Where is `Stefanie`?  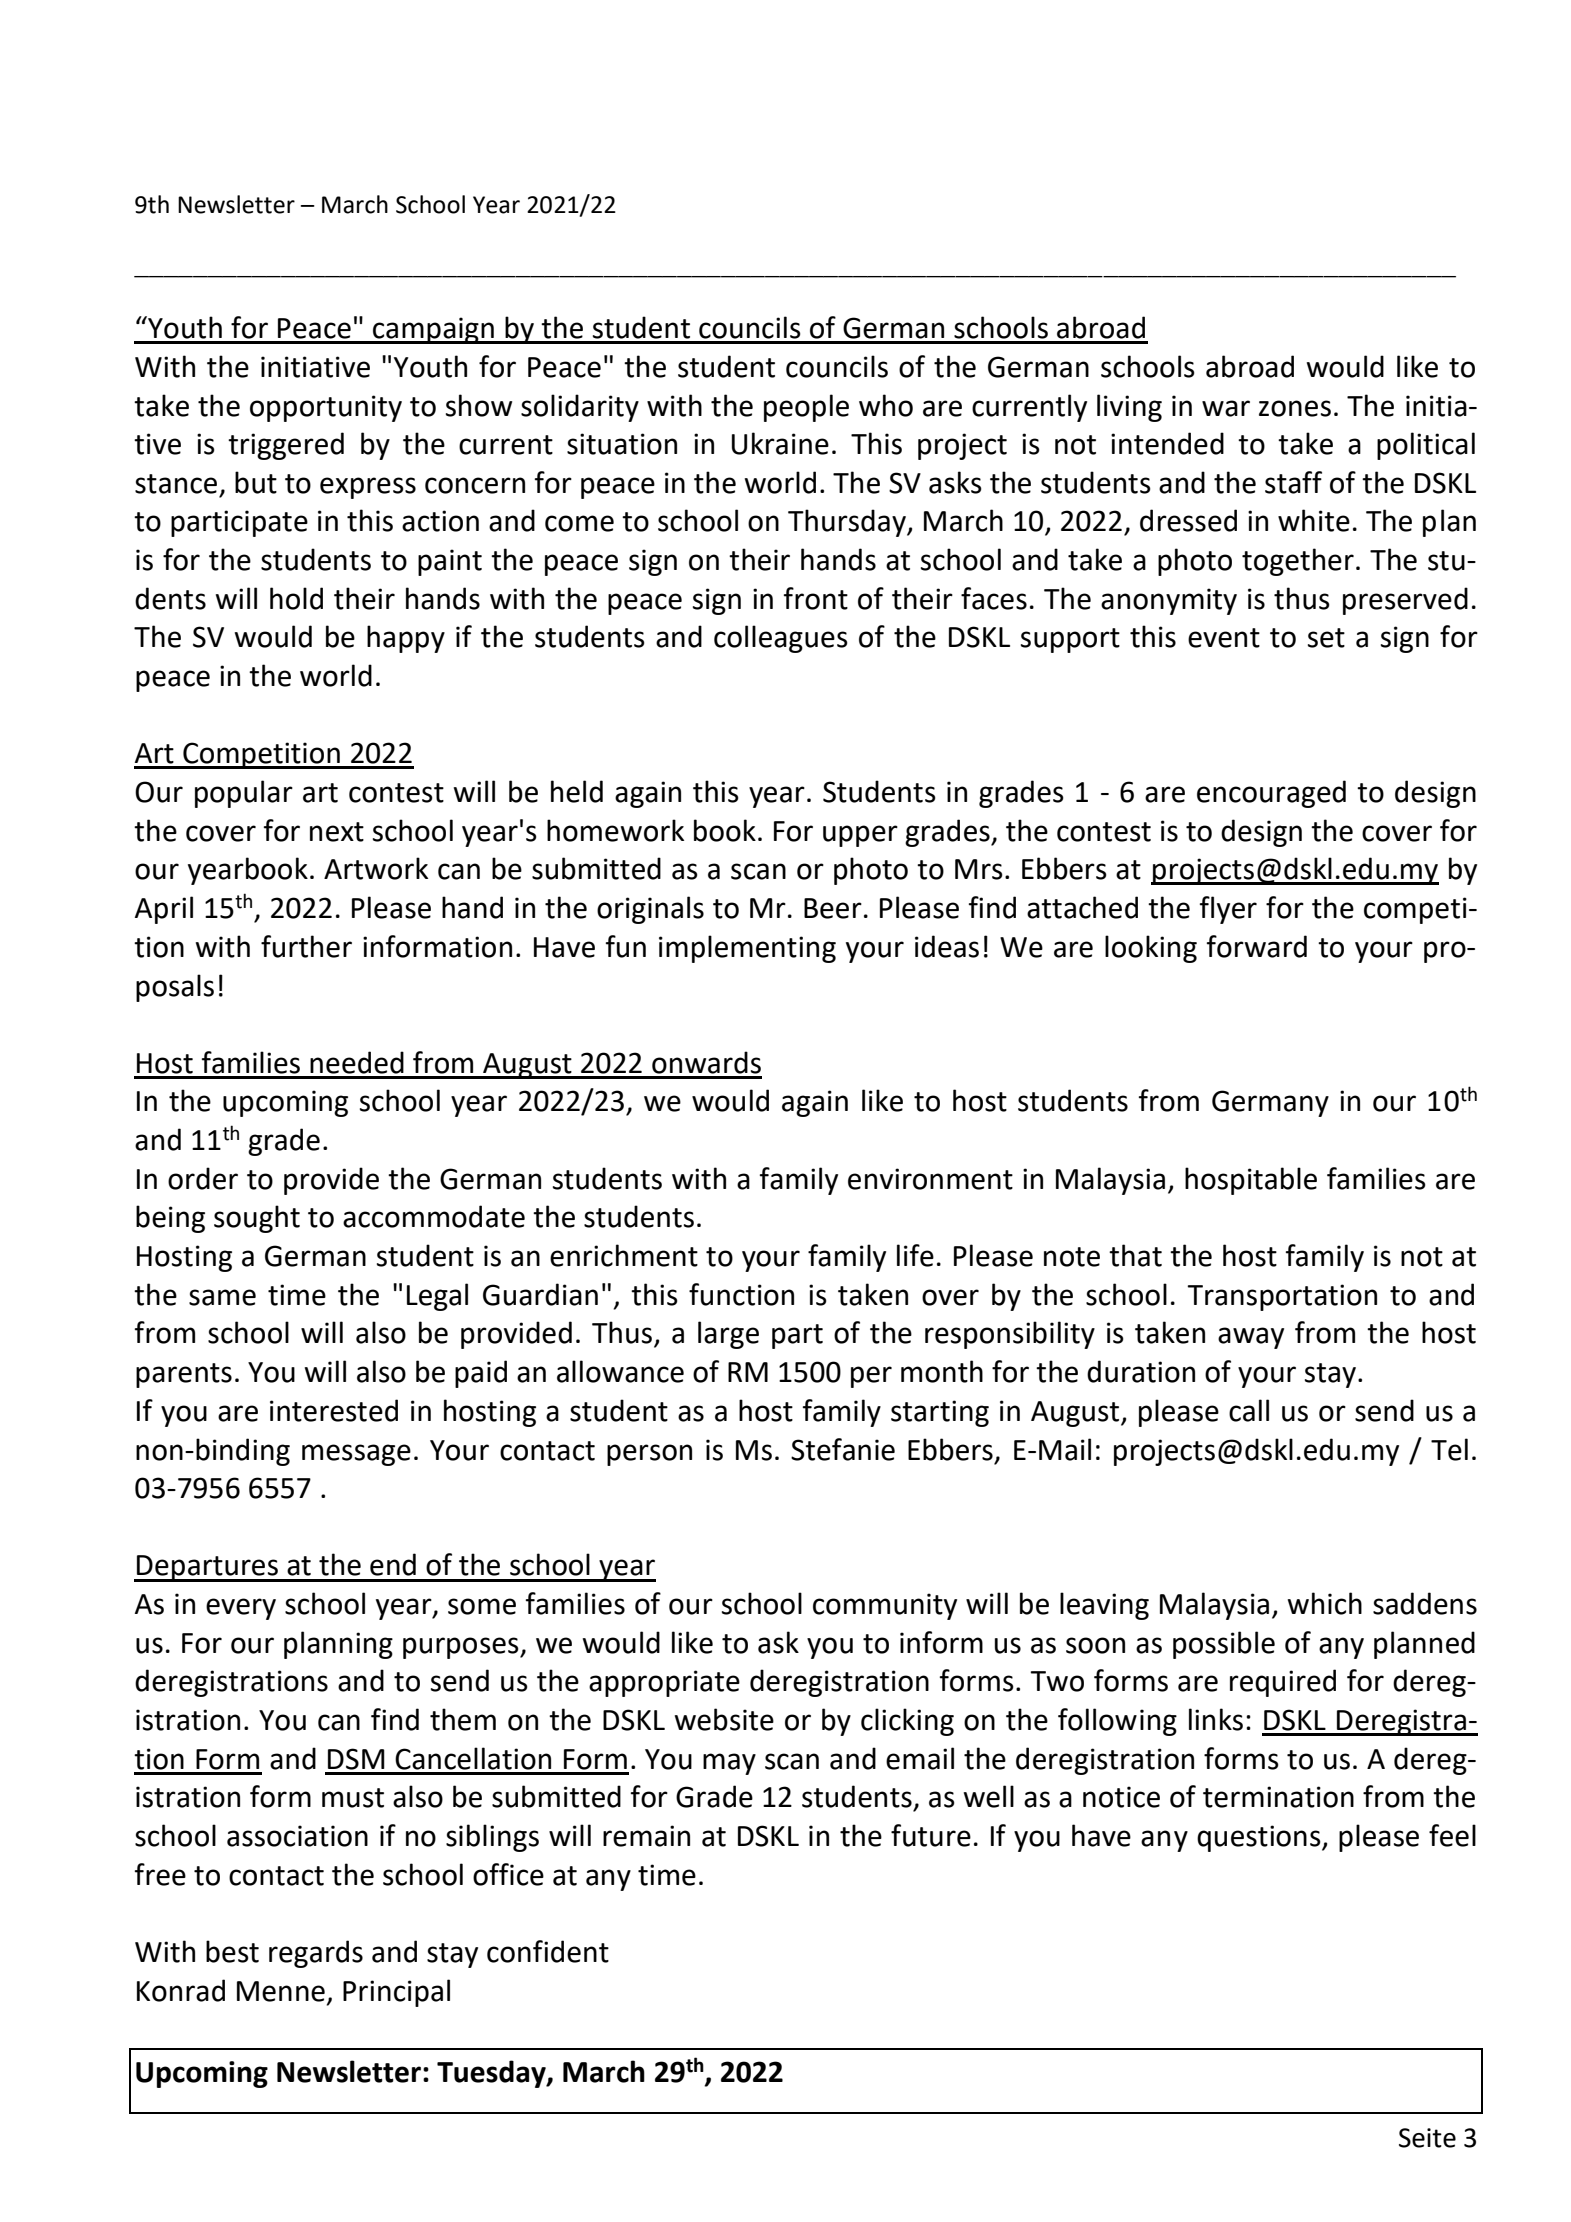
Stefanie is located at coordinates (843, 1449).
